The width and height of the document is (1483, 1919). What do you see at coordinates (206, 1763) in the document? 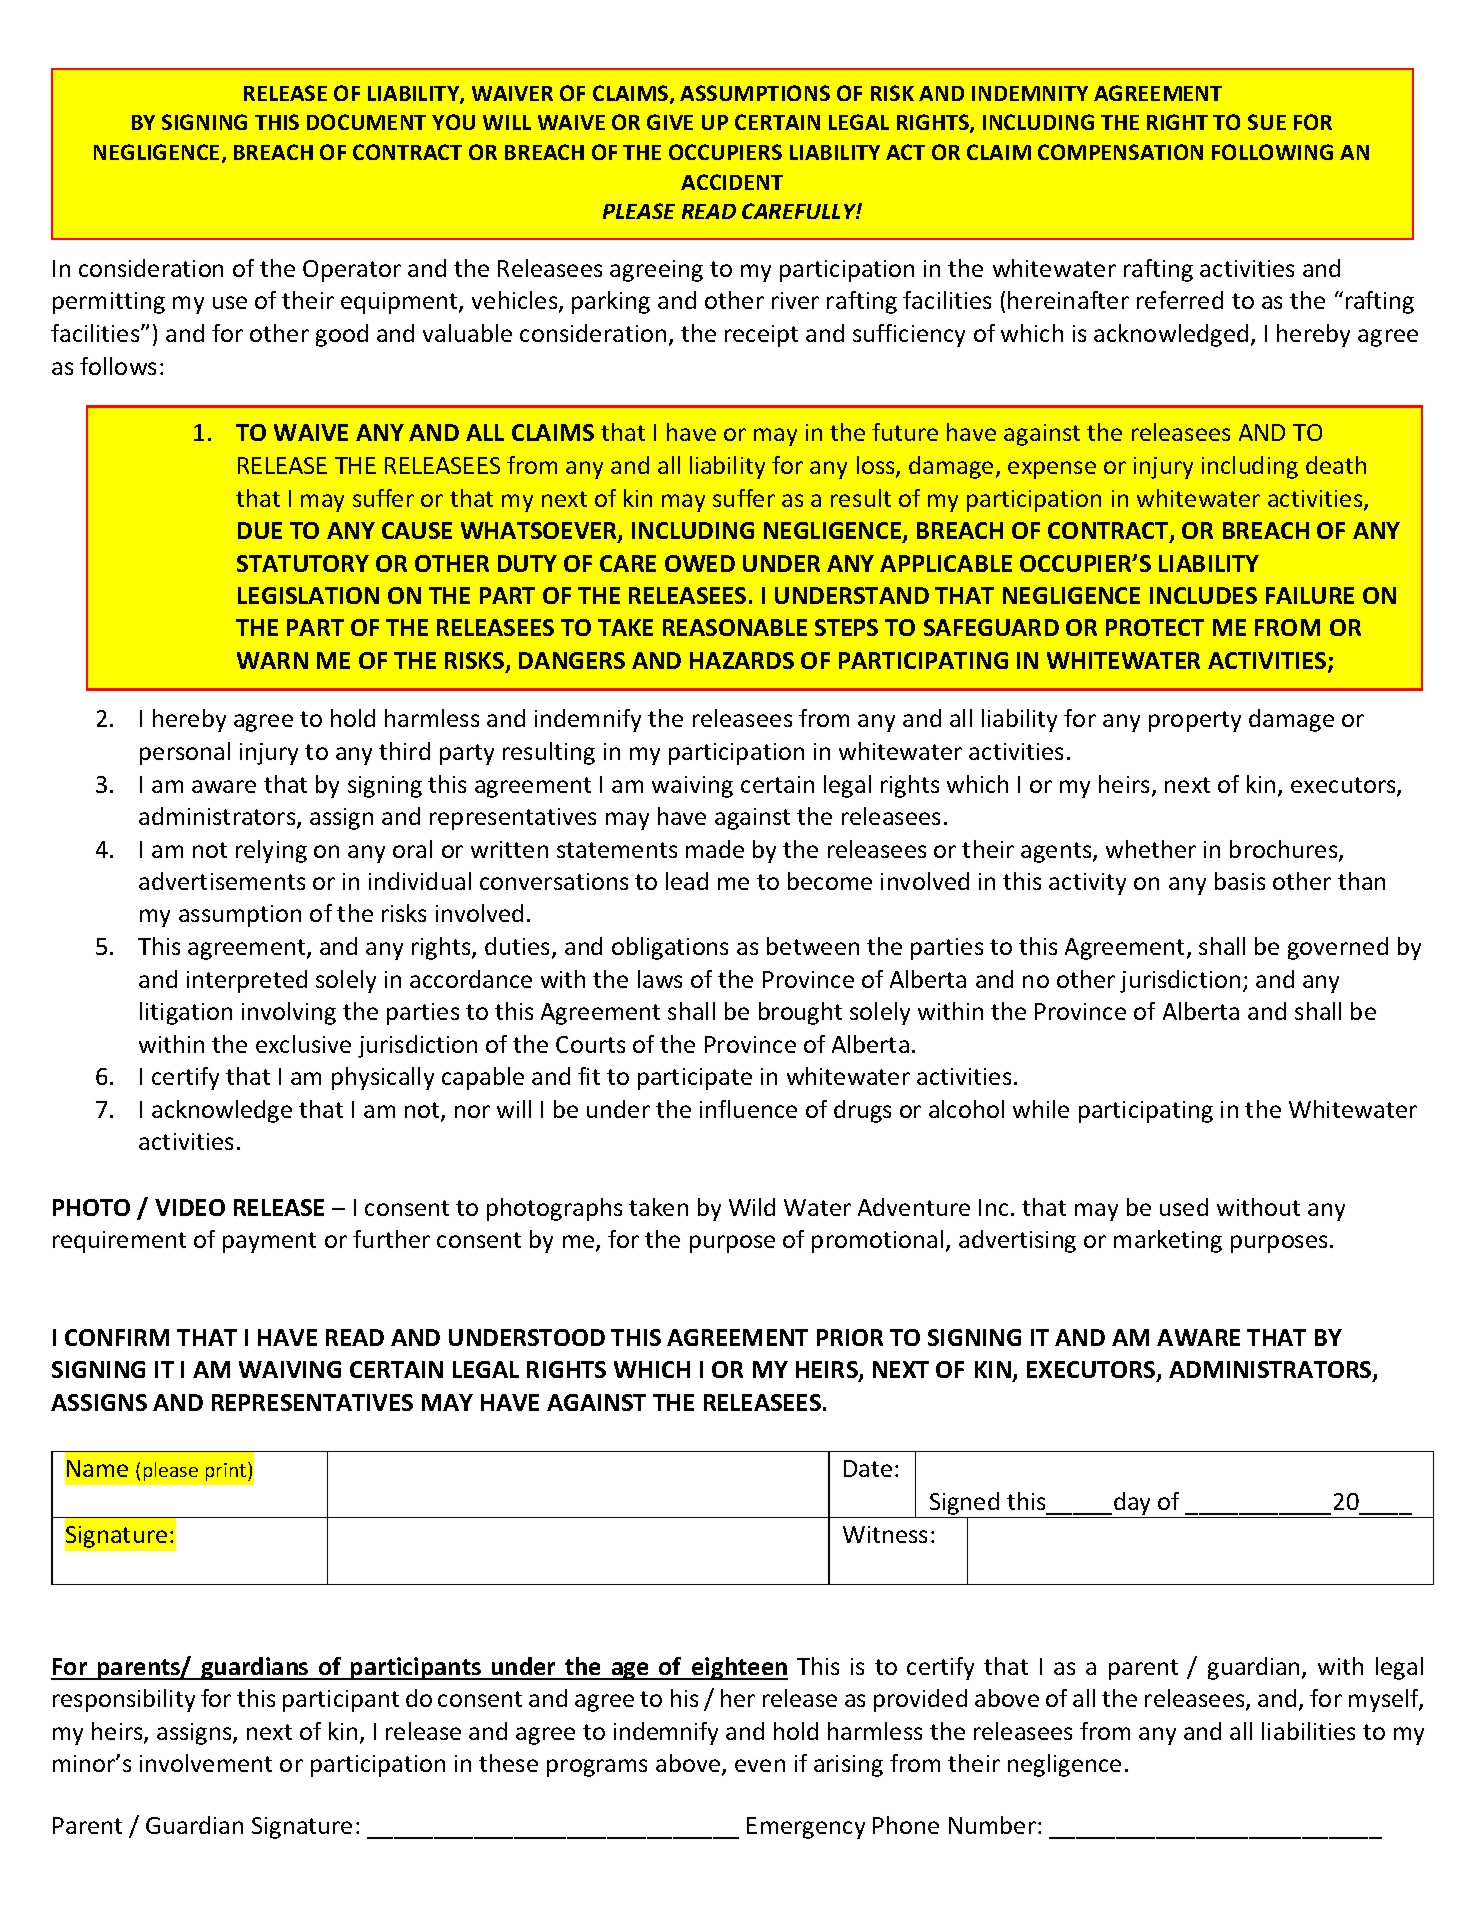
I see `involvement` at bounding box center [206, 1763].
